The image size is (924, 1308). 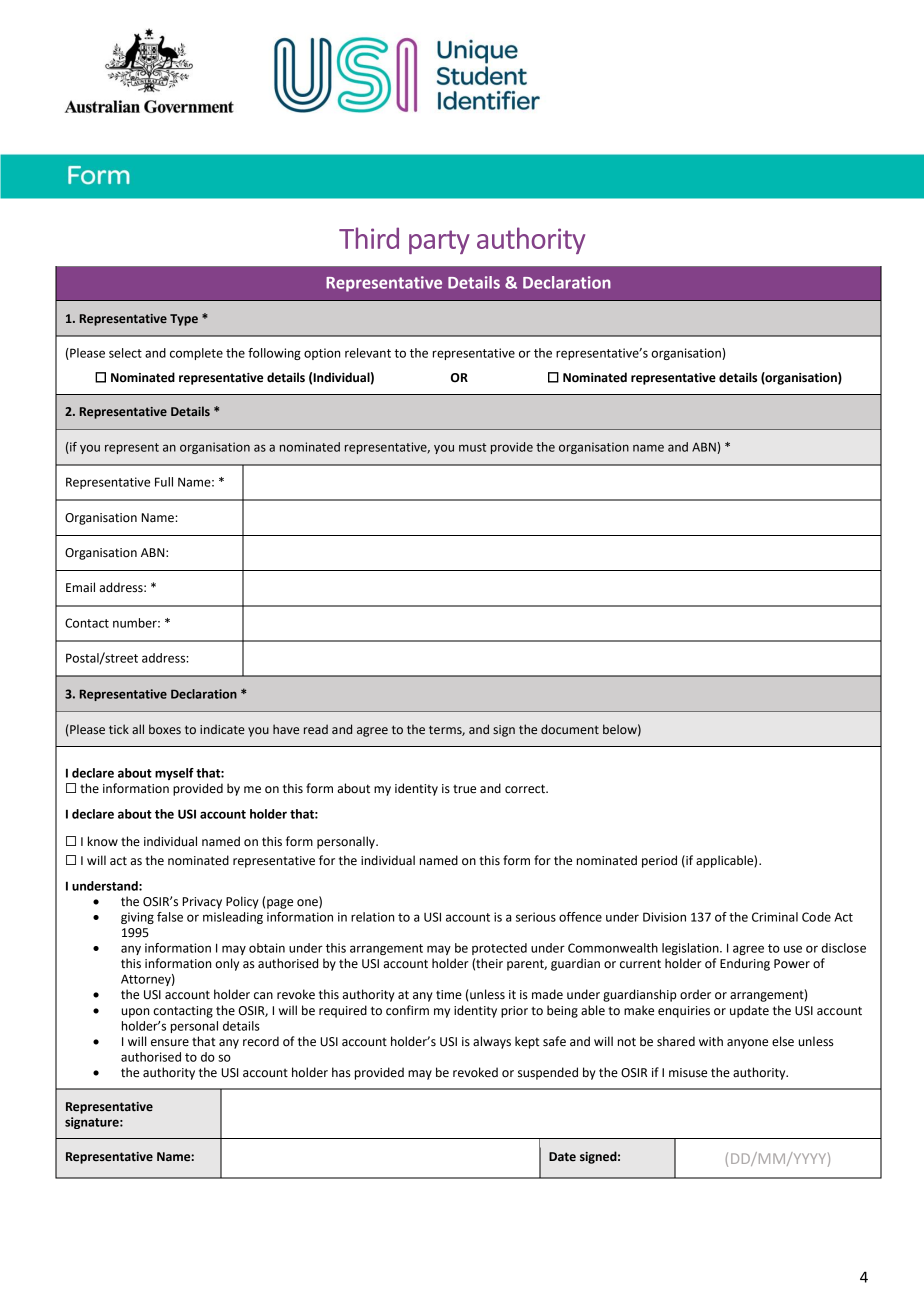 I want to click on Third, so click(x=369, y=238).
